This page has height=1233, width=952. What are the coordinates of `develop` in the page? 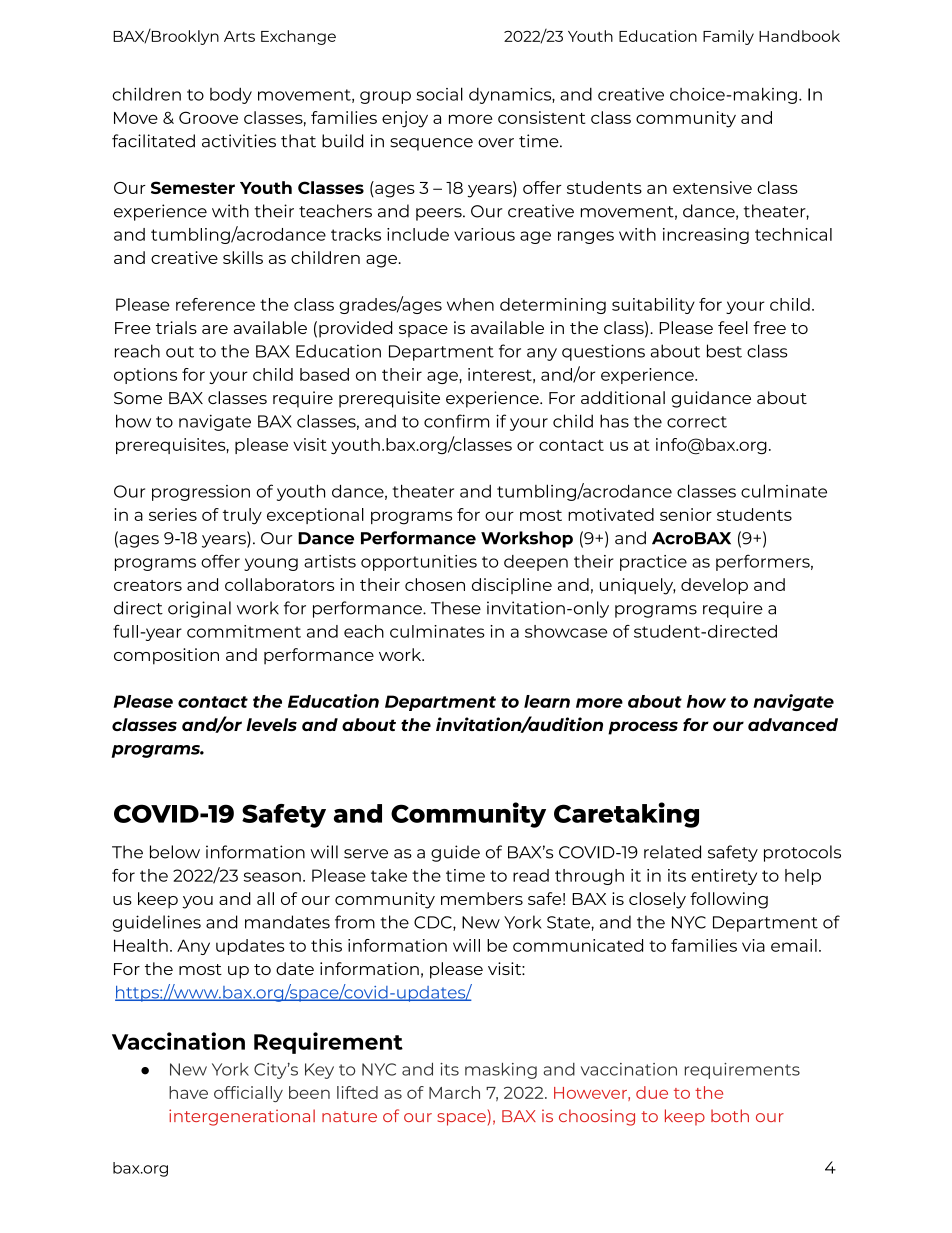 It's located at (714, 586).
